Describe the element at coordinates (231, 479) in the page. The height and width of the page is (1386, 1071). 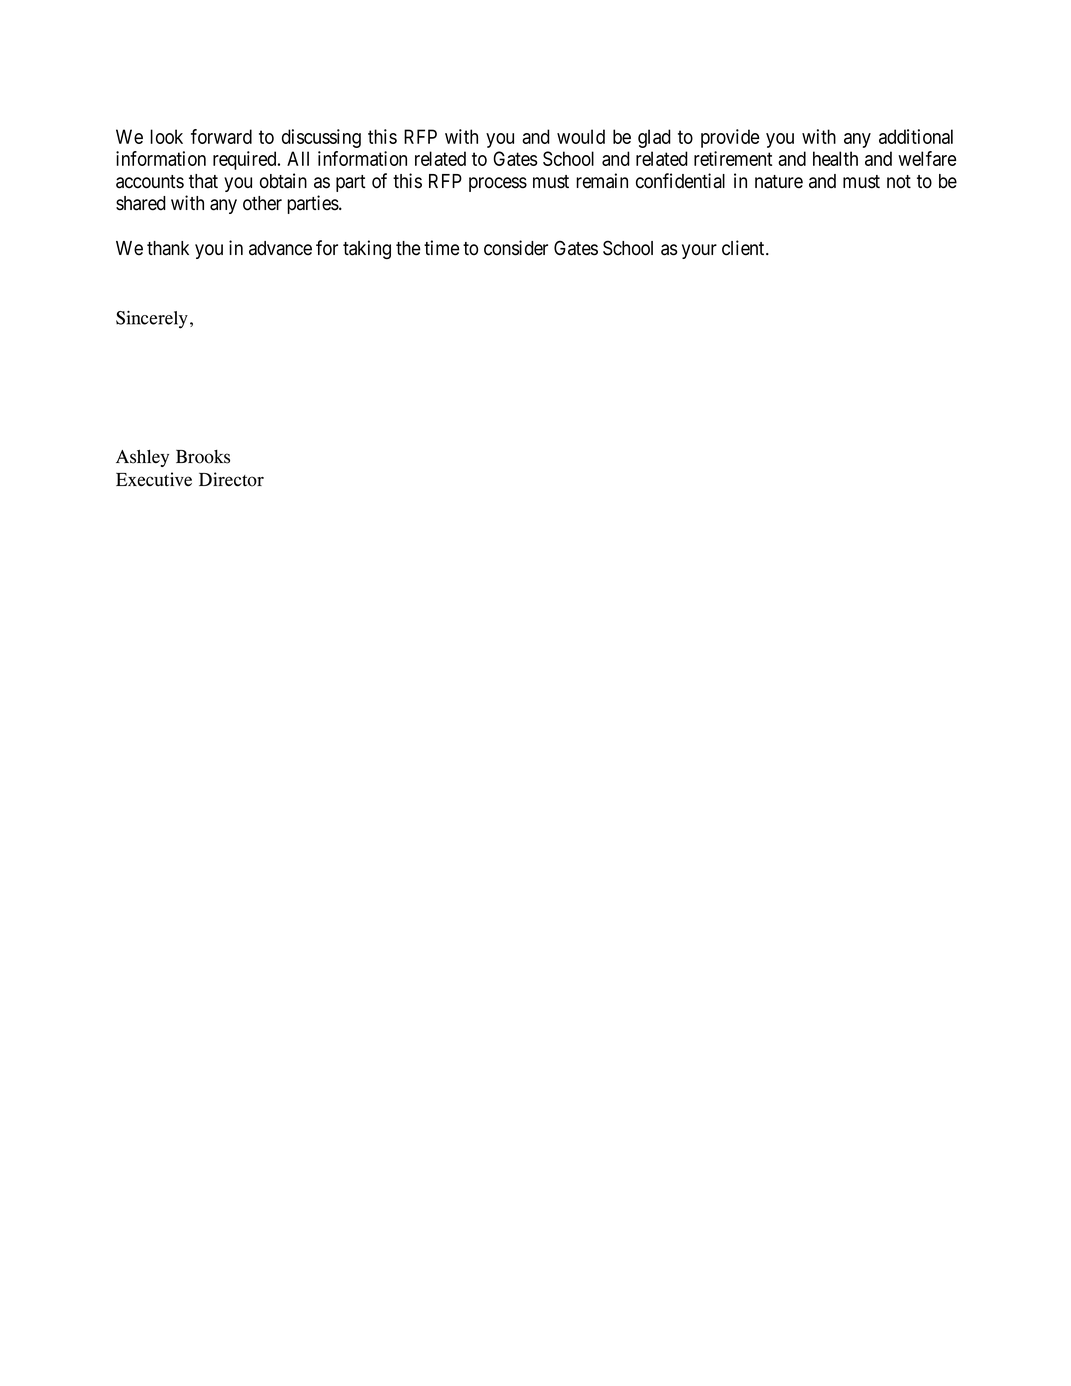
I see `Director` at that location.
